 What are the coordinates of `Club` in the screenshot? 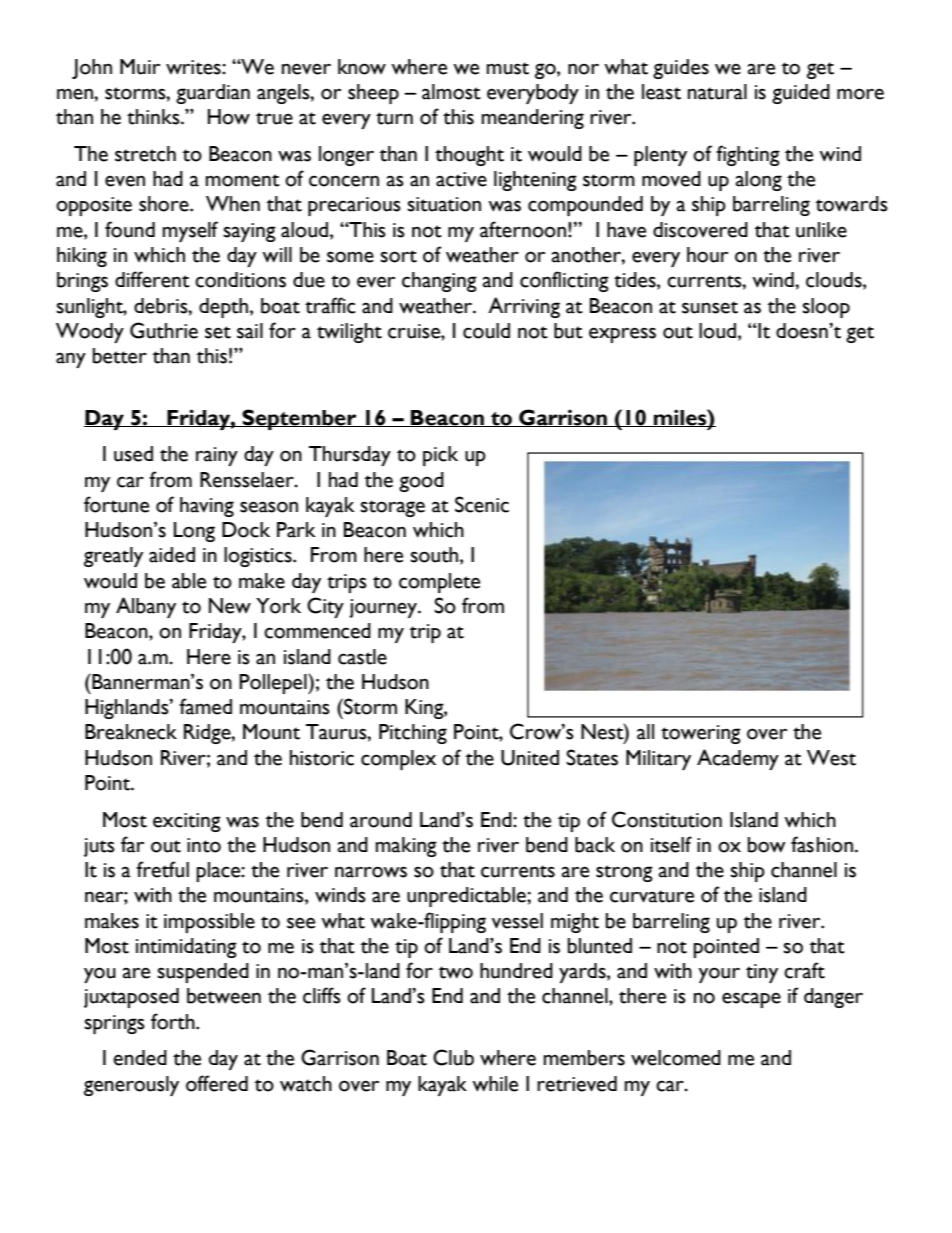 It's located at (453, 1057).
